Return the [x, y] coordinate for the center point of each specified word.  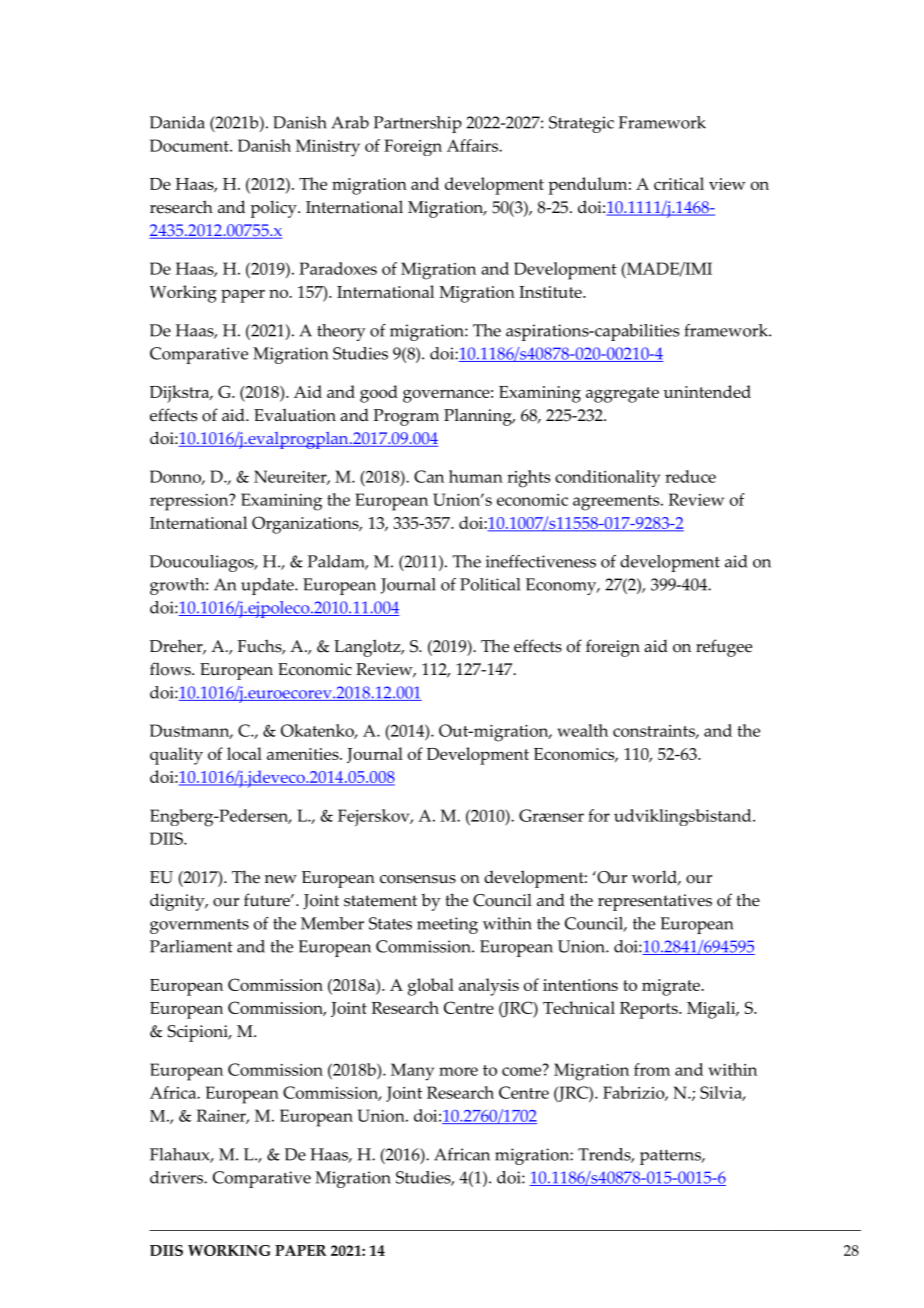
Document [190, 145]
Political [490, 584]
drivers [177, 1177]
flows [171, 669]
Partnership [418, 124]
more [458, 1071]
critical [679, 183]
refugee [724, 648]
